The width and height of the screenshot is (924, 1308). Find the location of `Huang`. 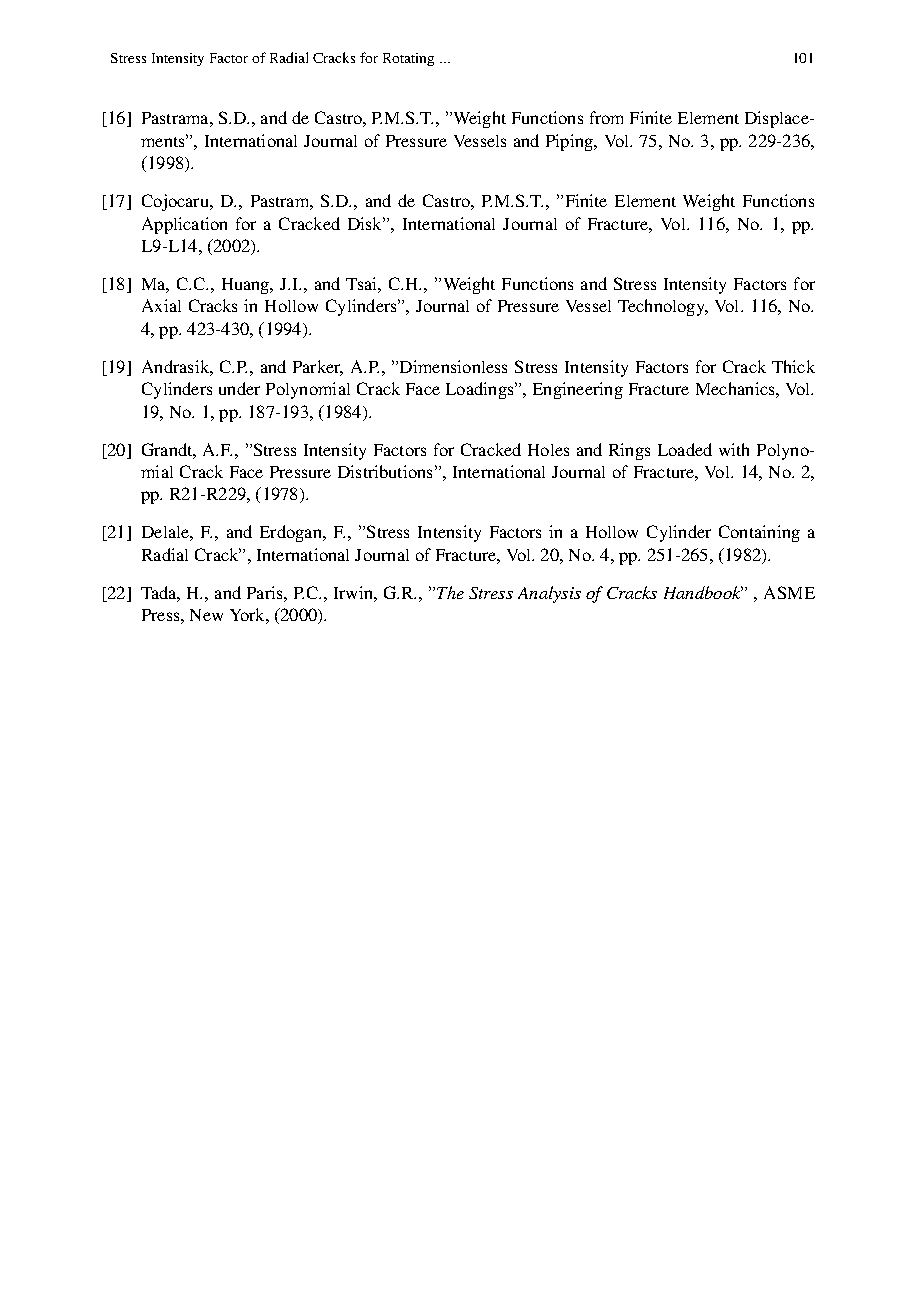

Huang is located at coordinates (247, 286).
